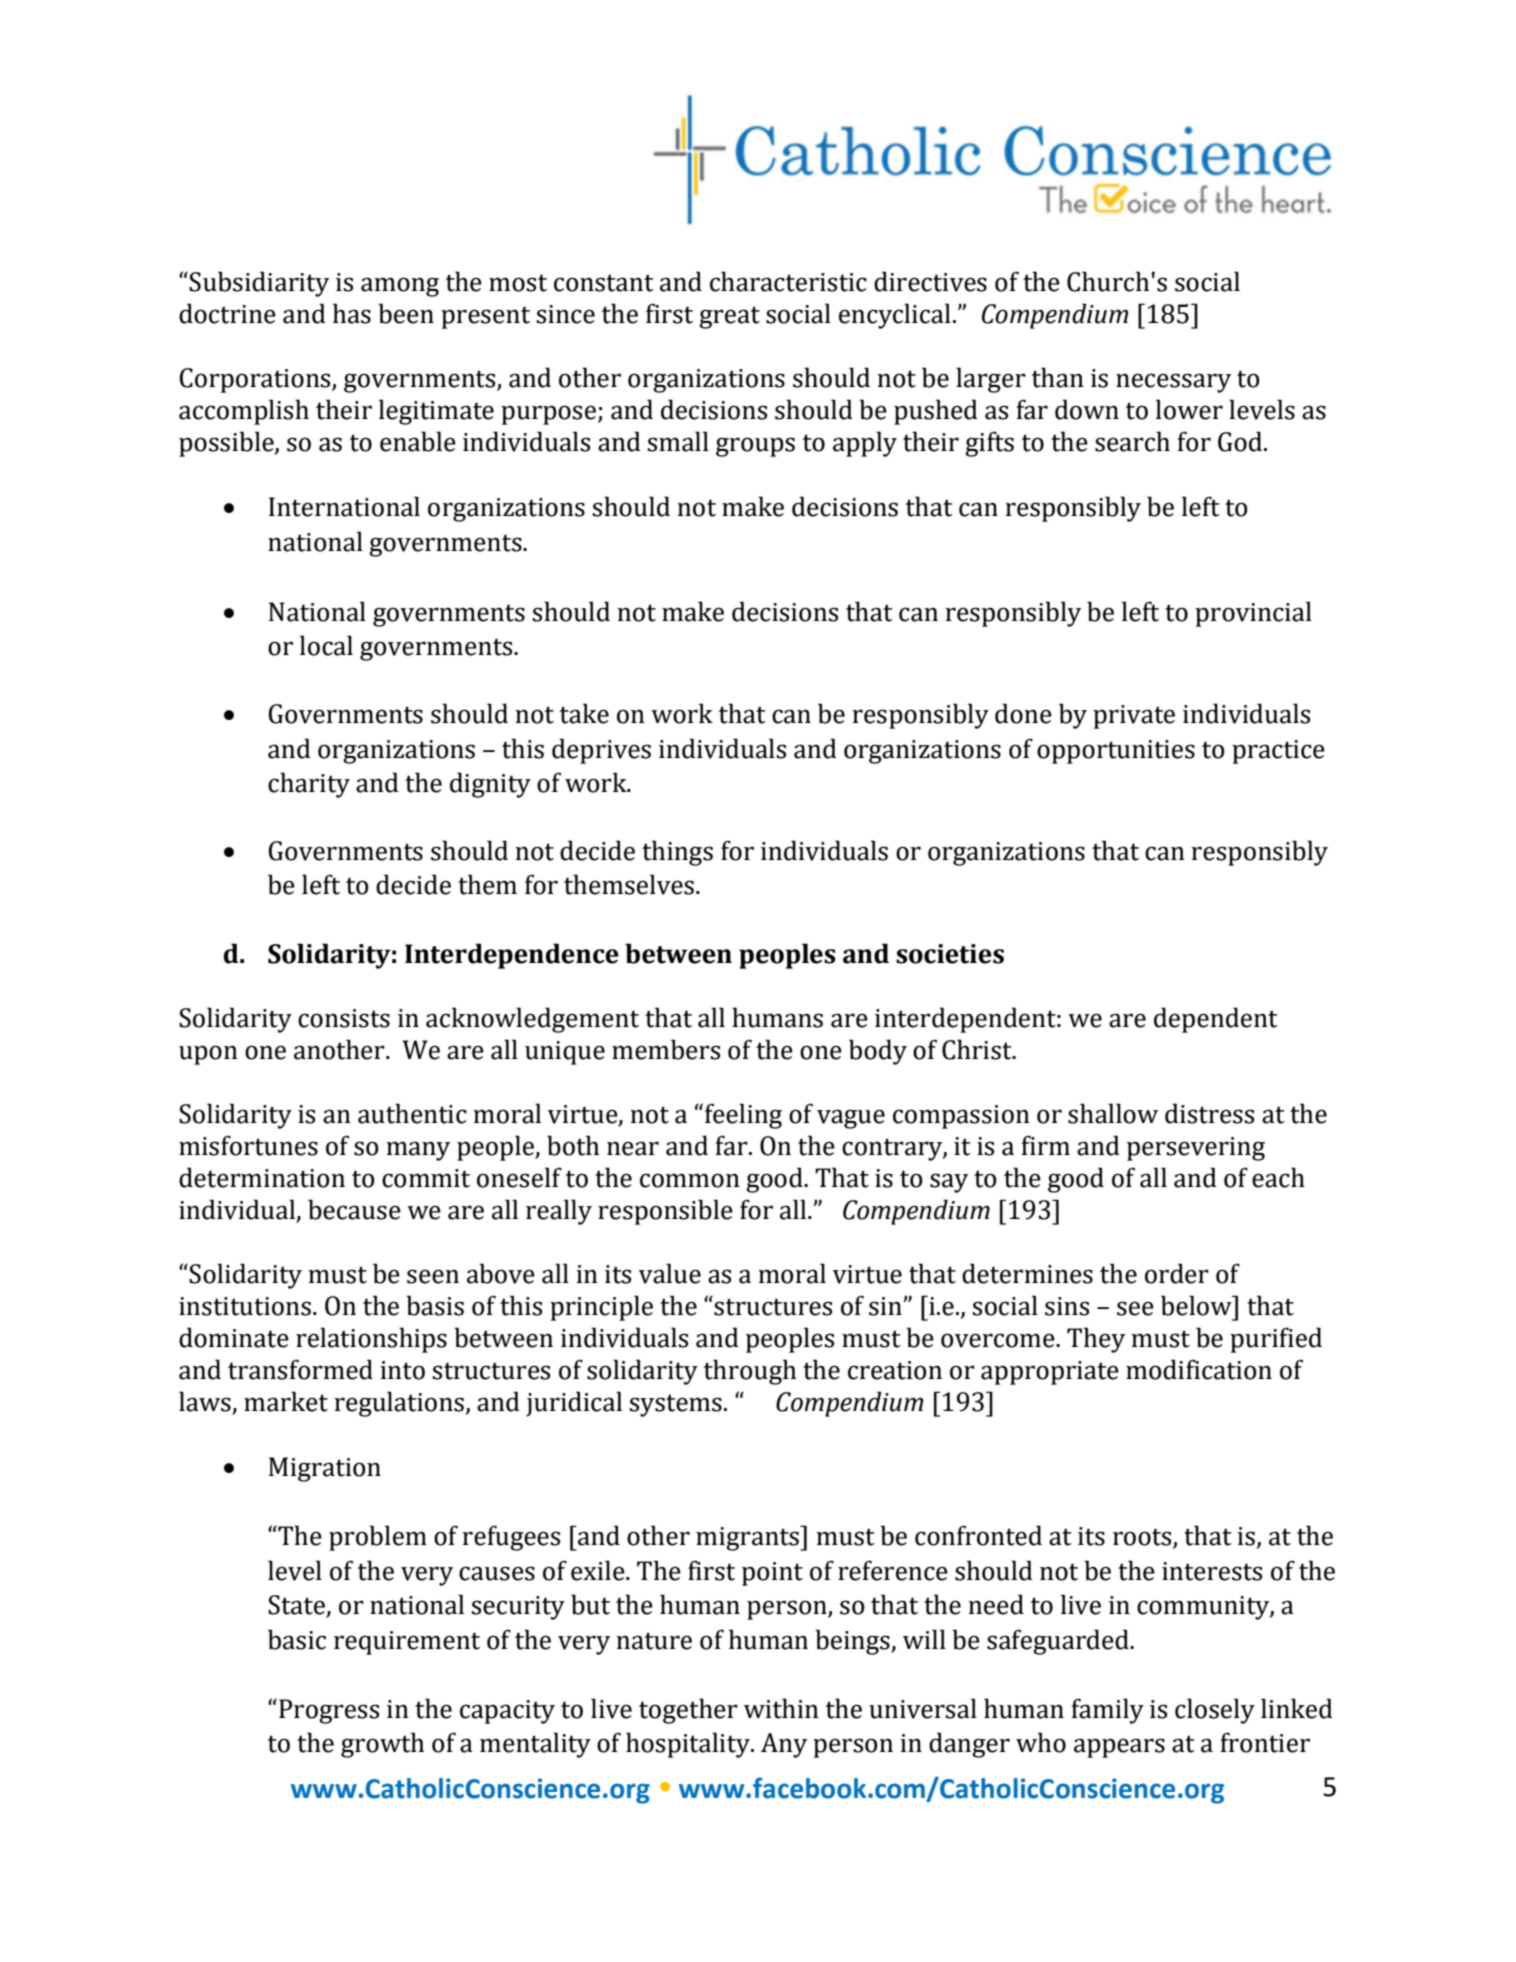 This image has height=1962, width=1516. Describe the element at coordinates (352, 313) in the image. I see `has` at that location.
